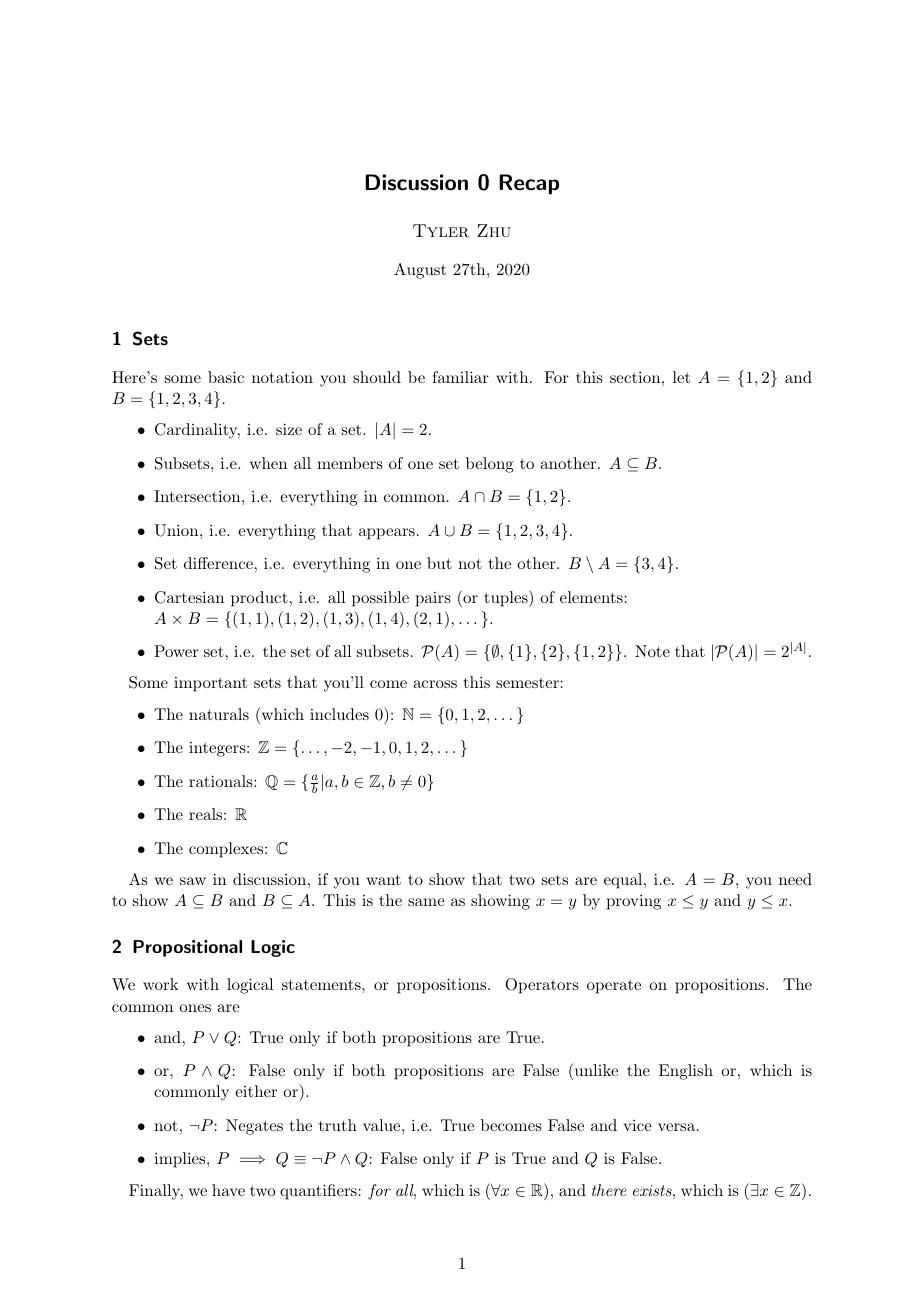 The width and height of the screenshot is (924, 1308). Describe the element at coordinates (228, 1190) in the screenshot. I see `have` at that location.
